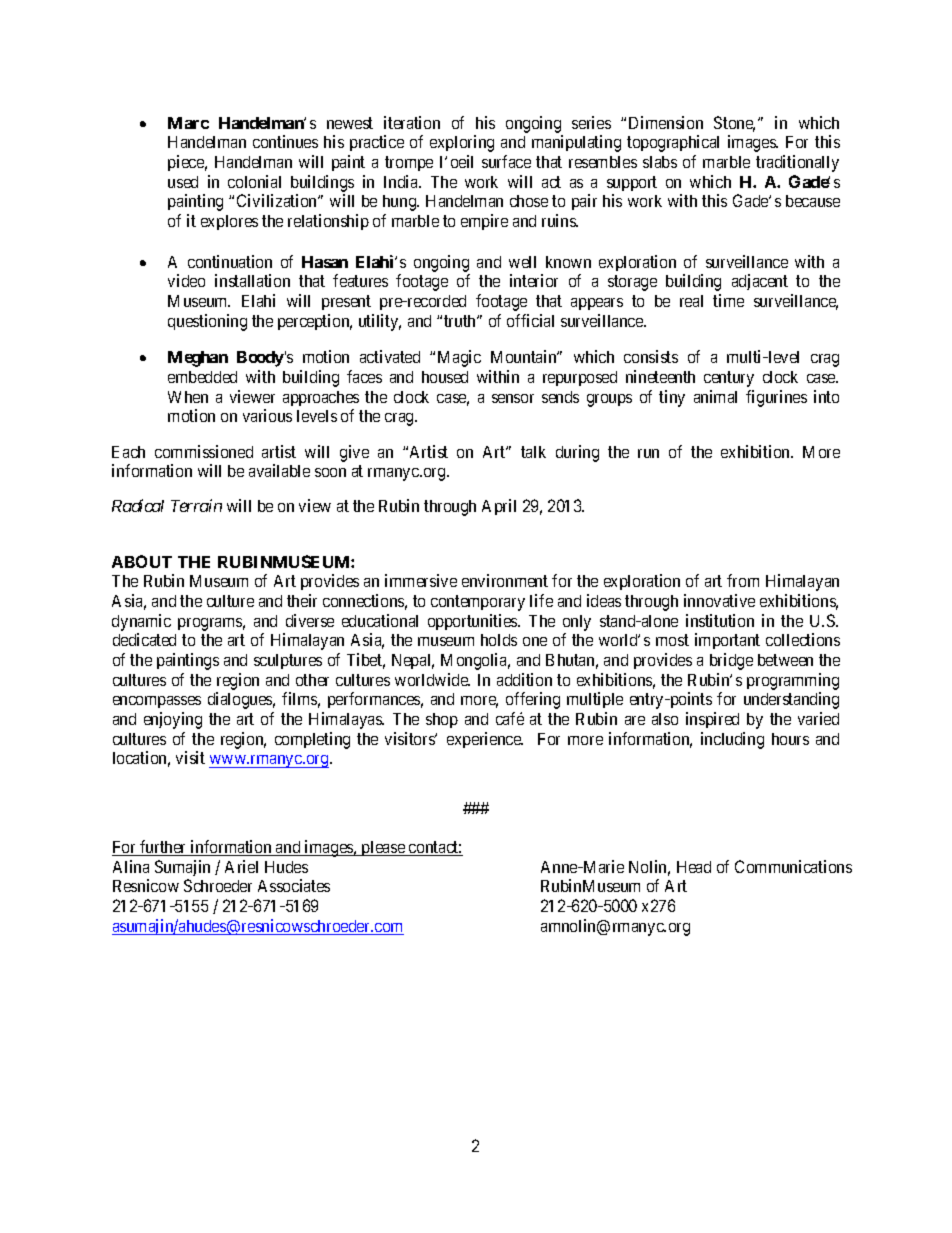 The height and width of the document is (1233, 952). What do you see at coordinates (188, 123) in the document?
I see `Marc` at bounding box center [188, 123].
